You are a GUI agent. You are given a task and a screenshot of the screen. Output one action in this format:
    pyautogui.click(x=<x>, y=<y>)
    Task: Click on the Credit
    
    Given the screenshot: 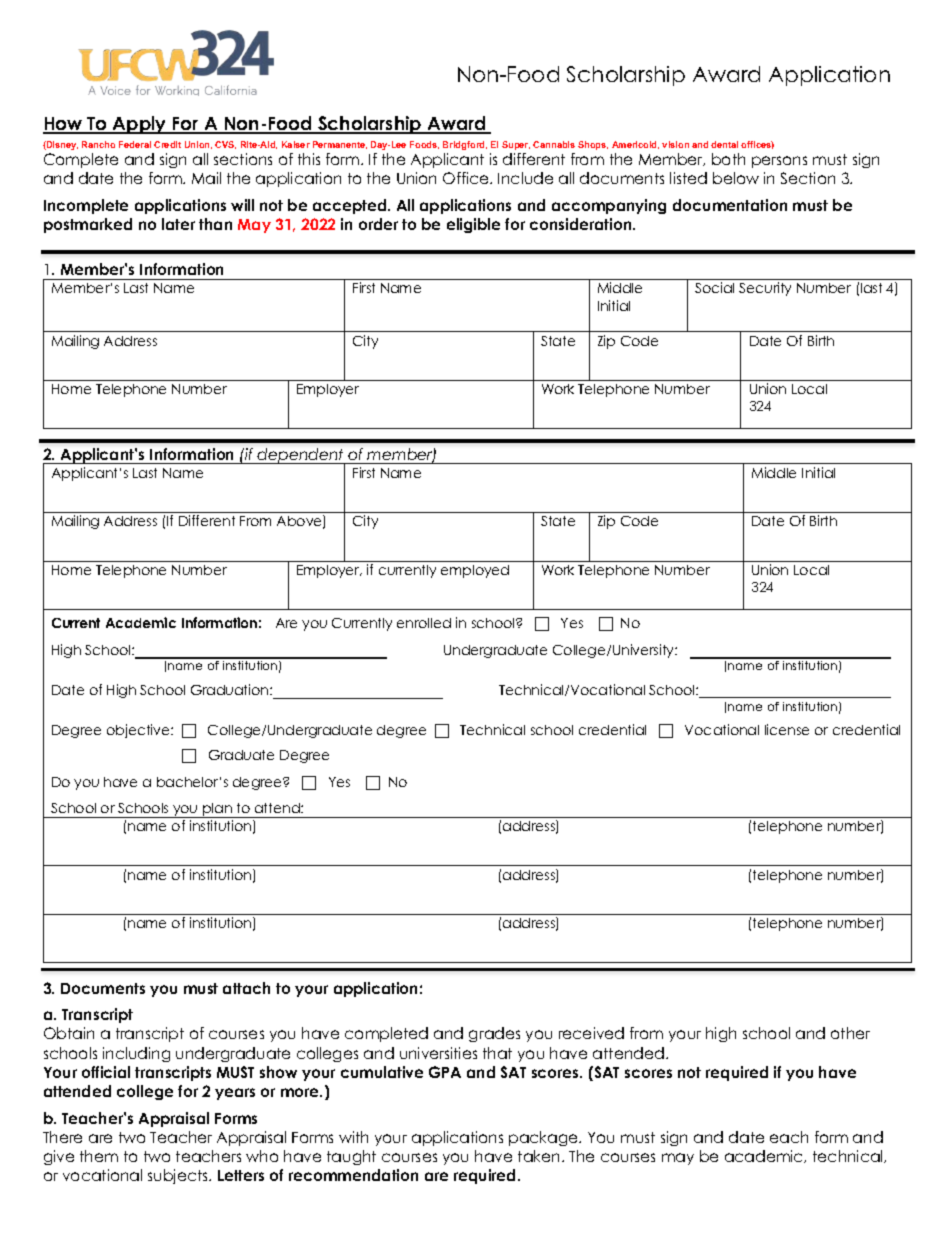 What is the action you would take?
    pyautogui.click(x=167, y=144)
